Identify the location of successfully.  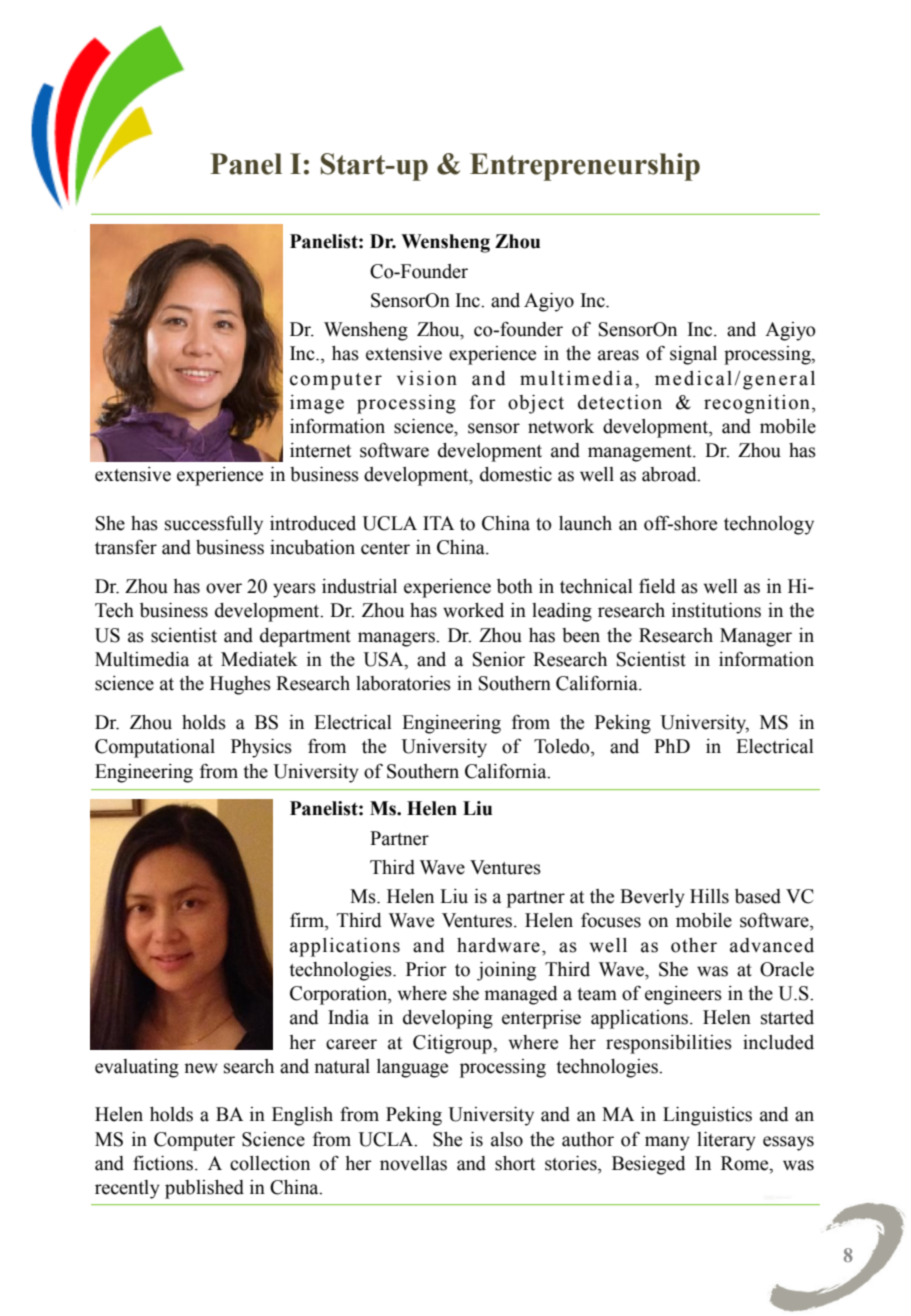
(214, 525).
